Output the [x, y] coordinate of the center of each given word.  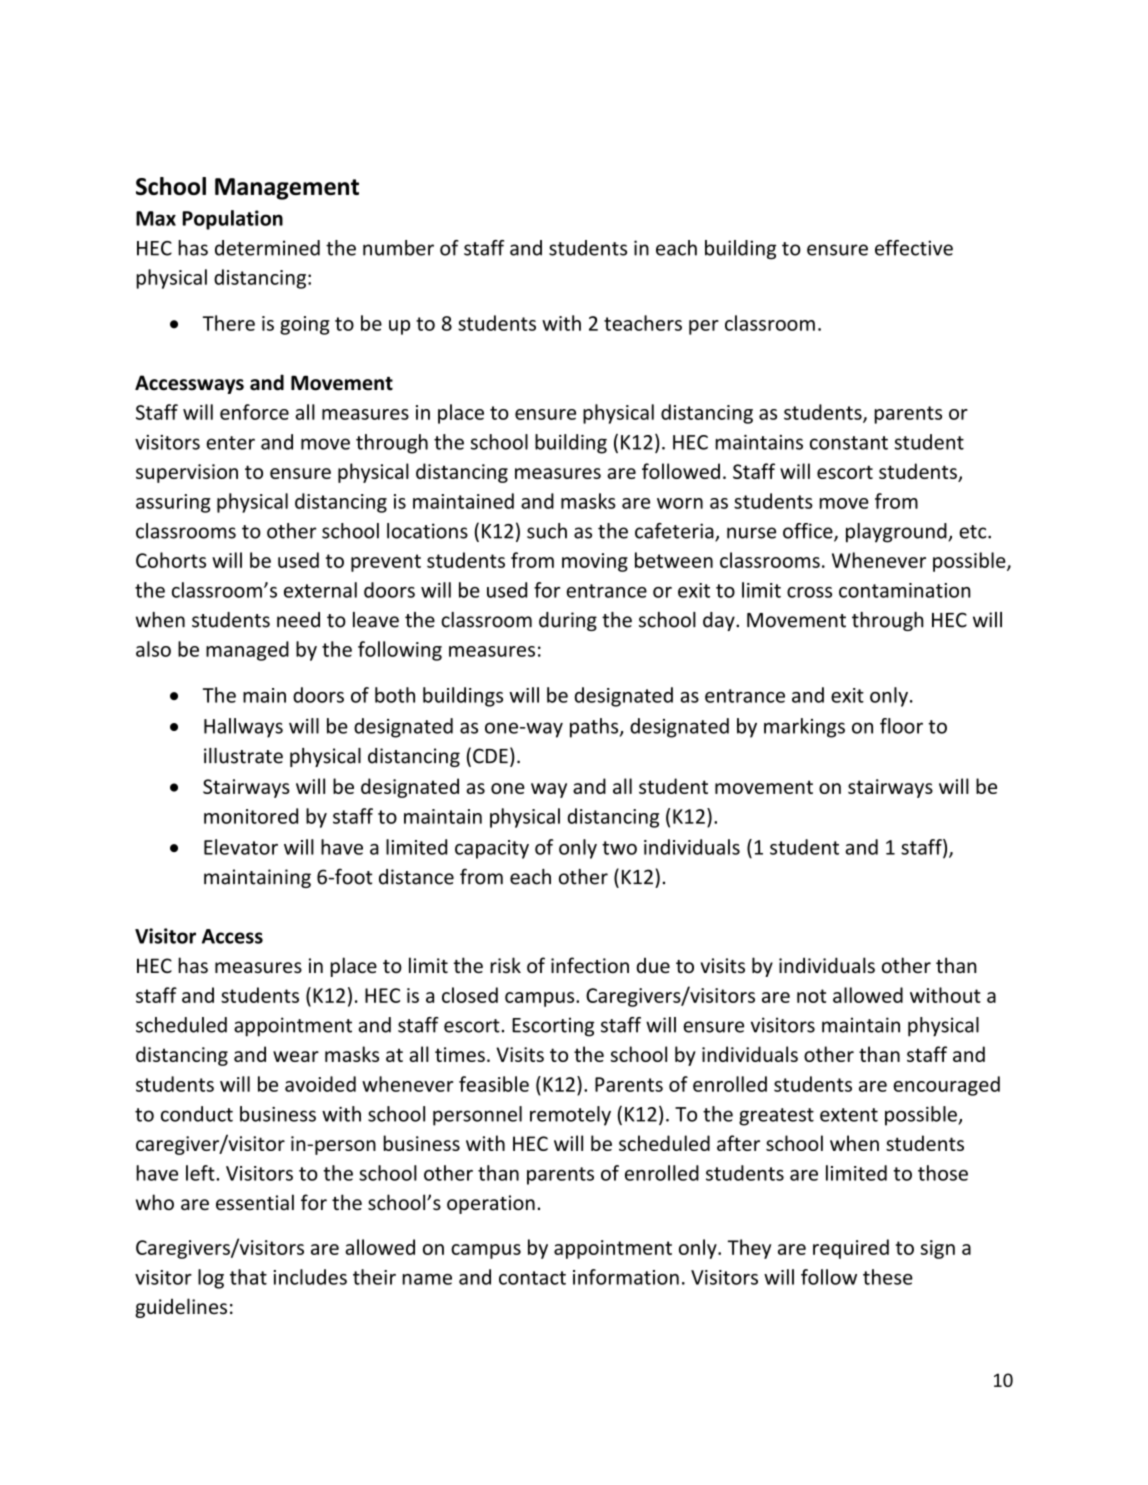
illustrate [243, 756]
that [248, 1277]
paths [595, 728]
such [547, 531]
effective [914, 248]
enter [230, 443]
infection [590, 965]
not [811, 996]
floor [901, 726]
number [398, 248]
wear [296, 1056]
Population [232, 220]
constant [849, 443]
